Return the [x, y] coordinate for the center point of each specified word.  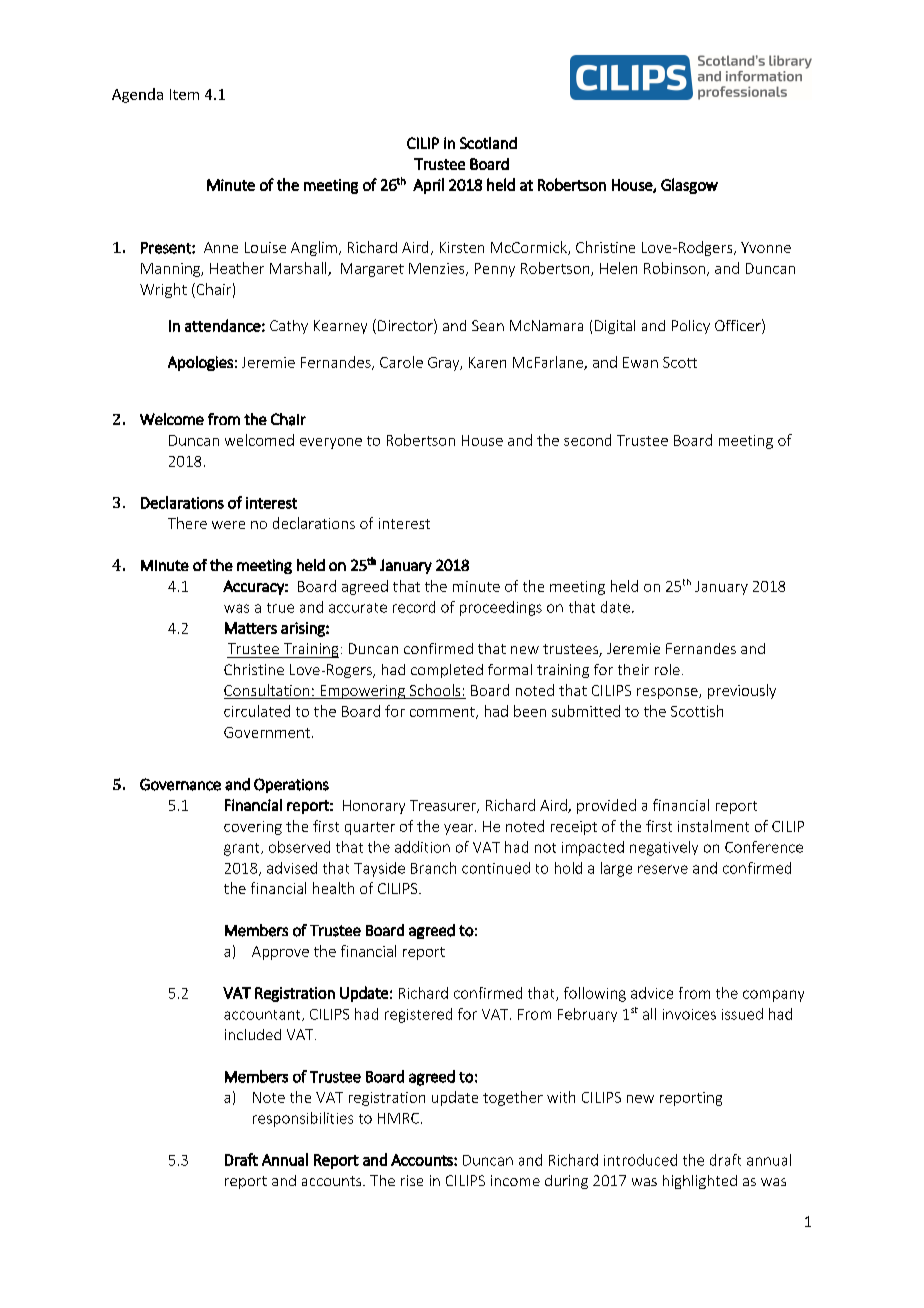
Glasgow [689, 186]
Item [184, 94]
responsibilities [303, 1119]
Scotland [488, 143]
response [668, 693]
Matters [251, 628]
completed [447, 671]
